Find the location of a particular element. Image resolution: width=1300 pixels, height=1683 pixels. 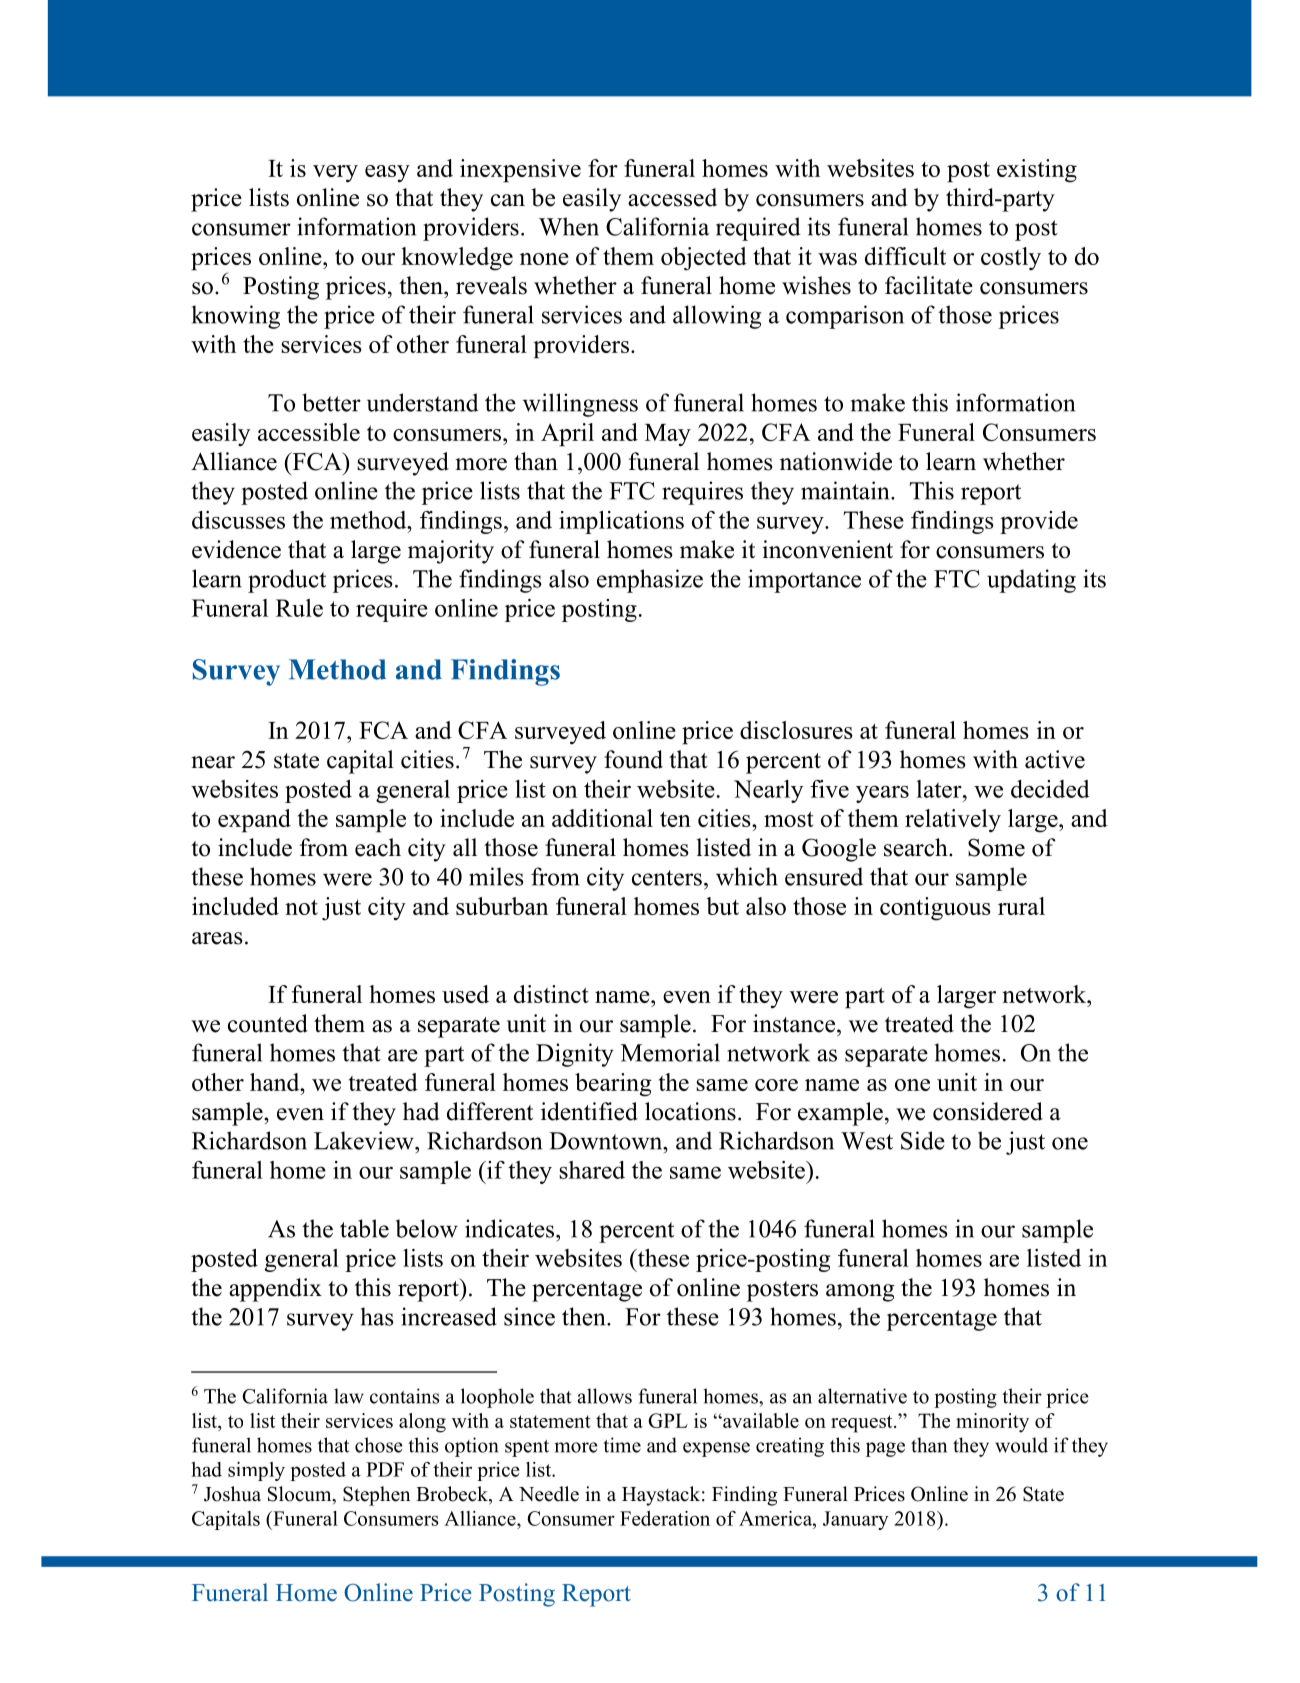

time is located at coordinates (622, 1445).
